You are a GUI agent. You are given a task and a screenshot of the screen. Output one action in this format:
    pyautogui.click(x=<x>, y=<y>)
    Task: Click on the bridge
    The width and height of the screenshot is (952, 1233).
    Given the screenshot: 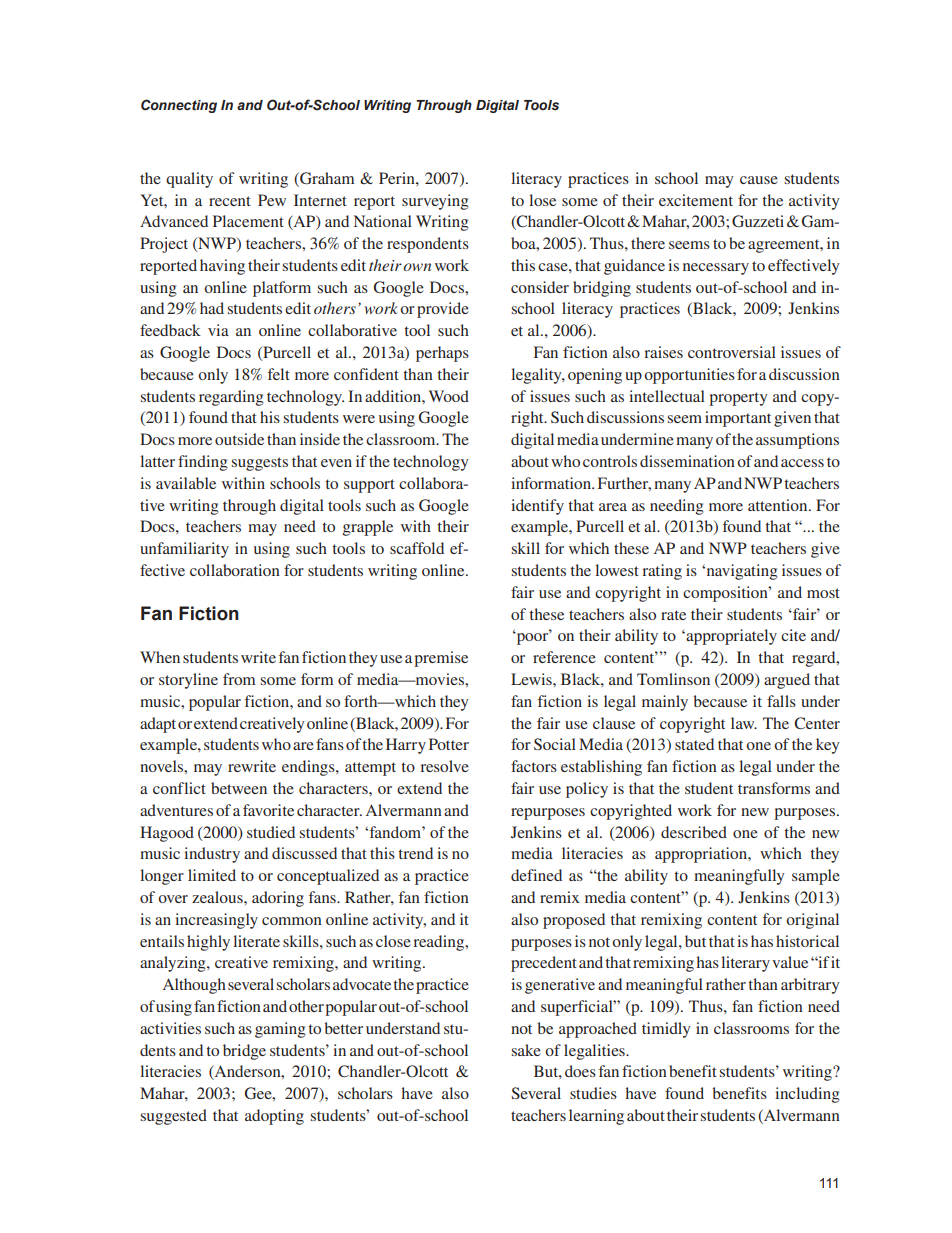 What is the action you would take?
    pyautogui.click(x=244, y=1052)
